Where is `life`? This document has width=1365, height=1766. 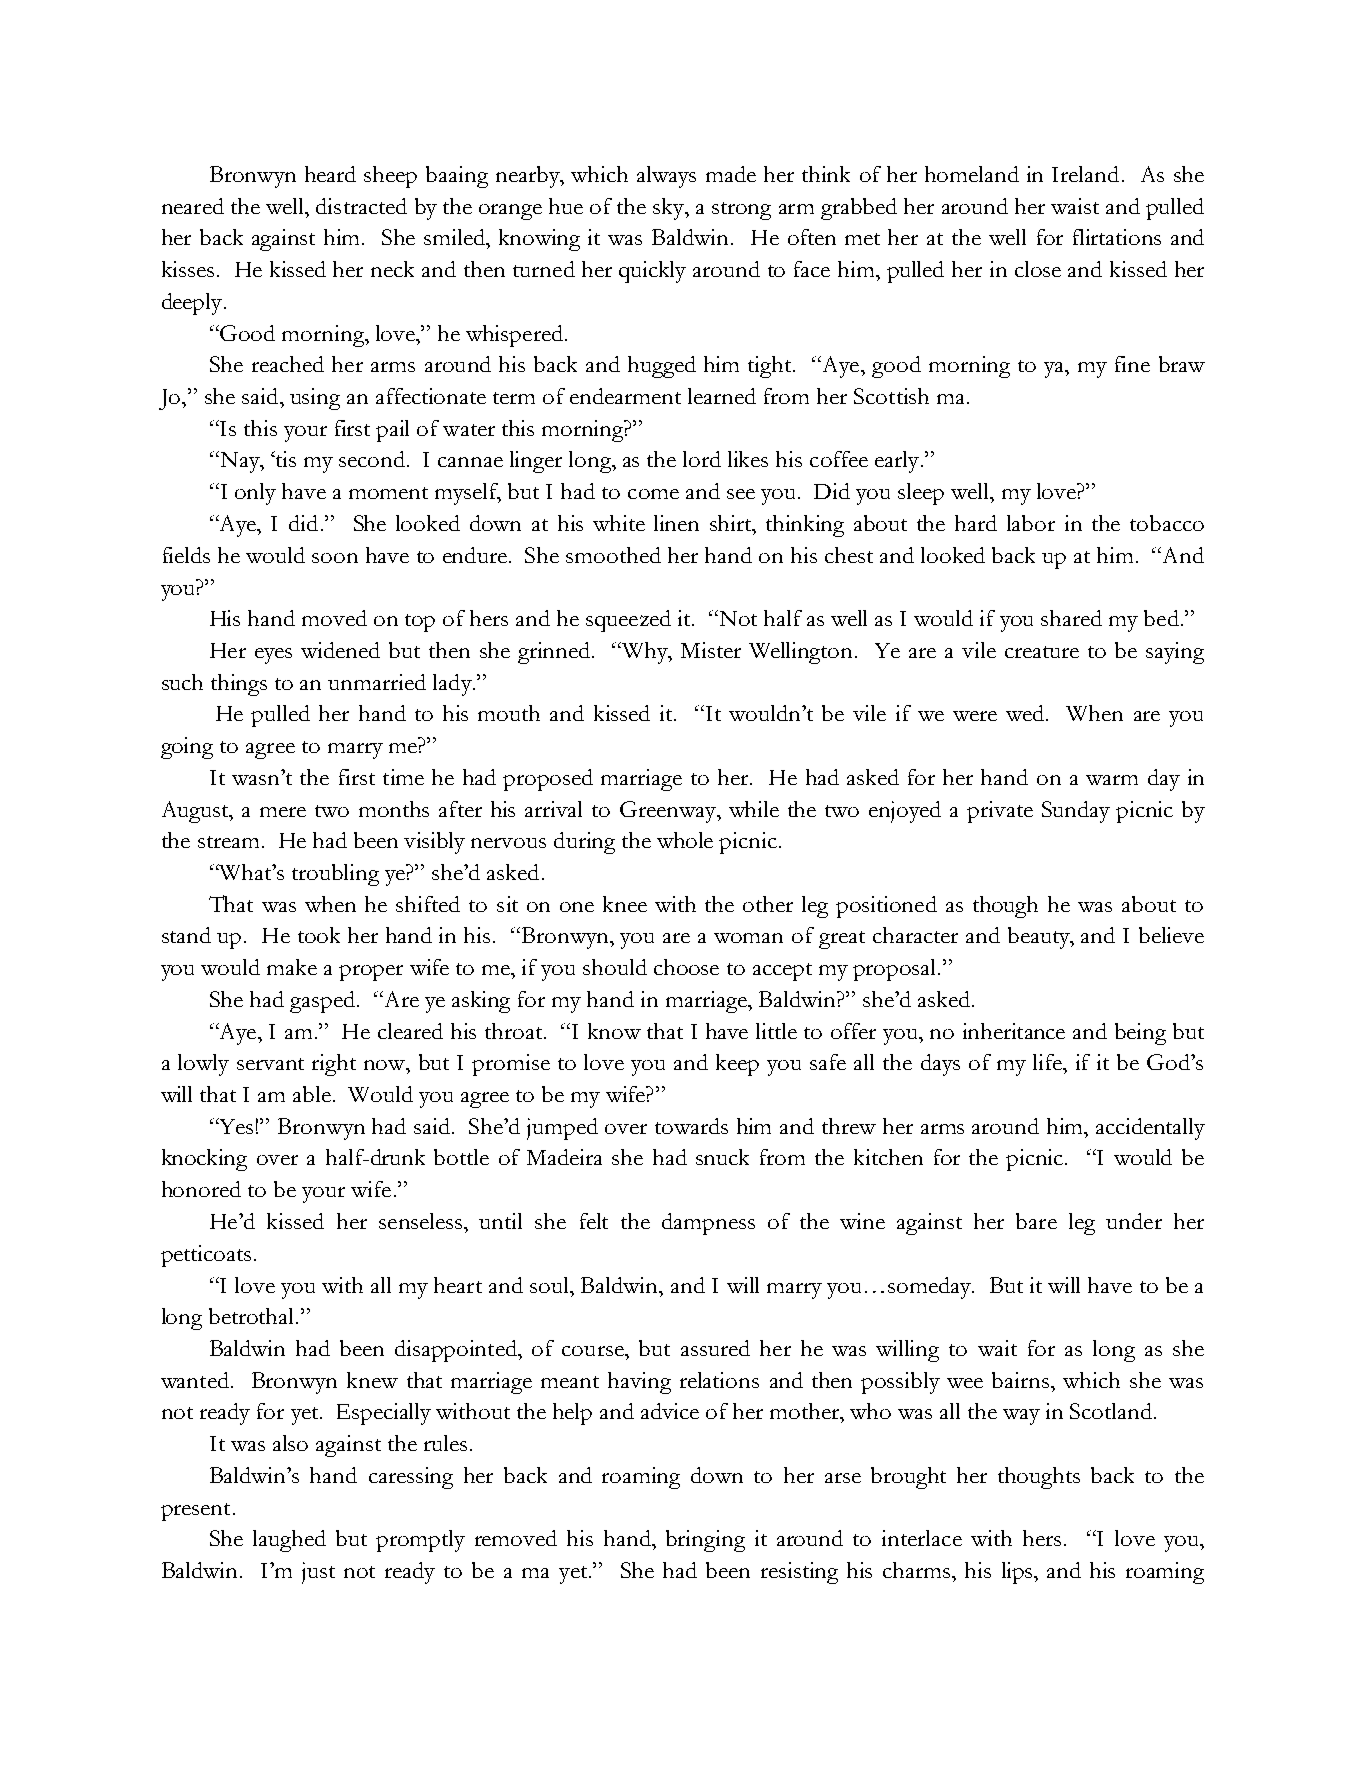 life is located at coordinates (1048, 1062).
